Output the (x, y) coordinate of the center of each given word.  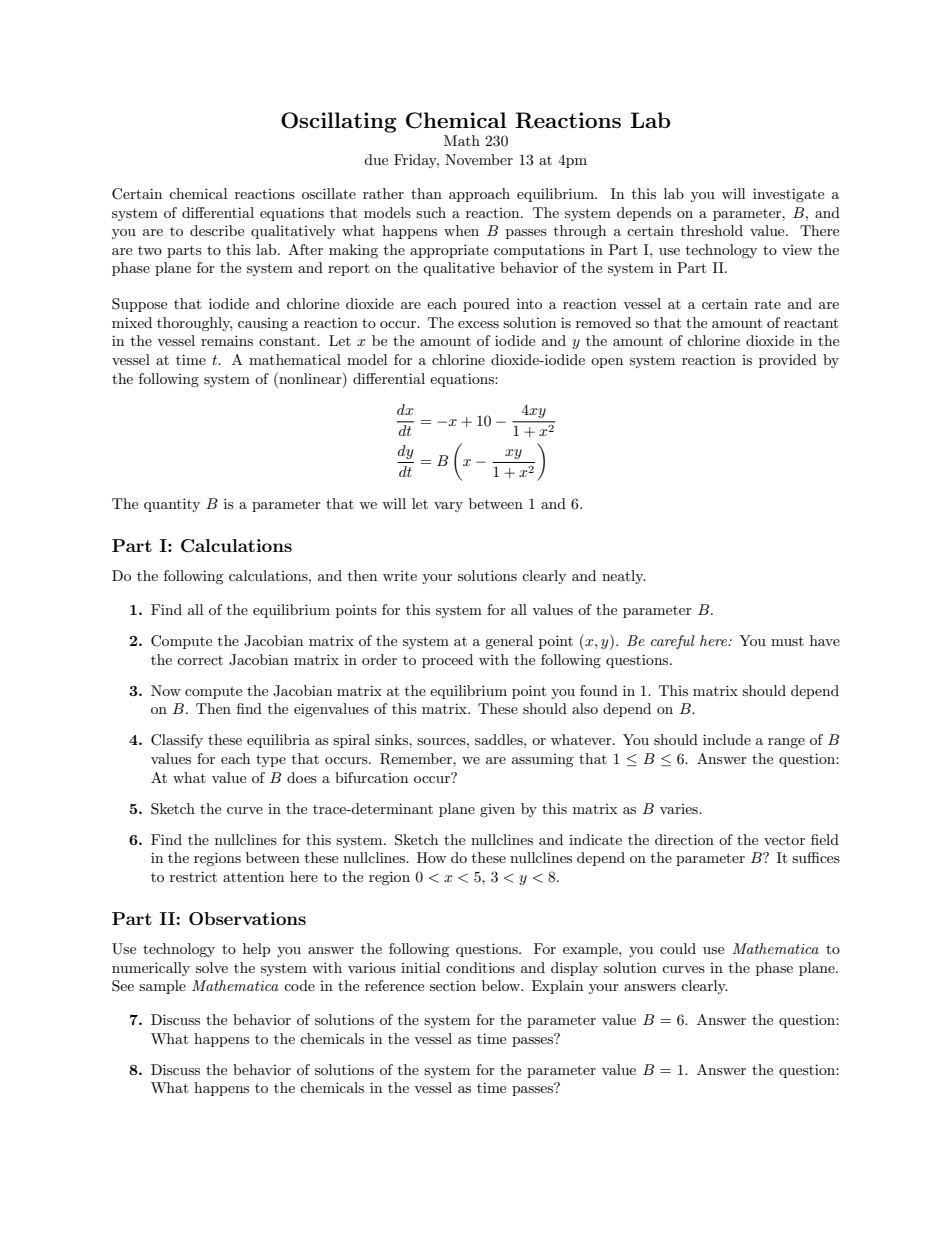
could (678, 948)
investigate (788, 195)
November (479, 159)
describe (217, 230)
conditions (480, 967)
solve (212, 967)
